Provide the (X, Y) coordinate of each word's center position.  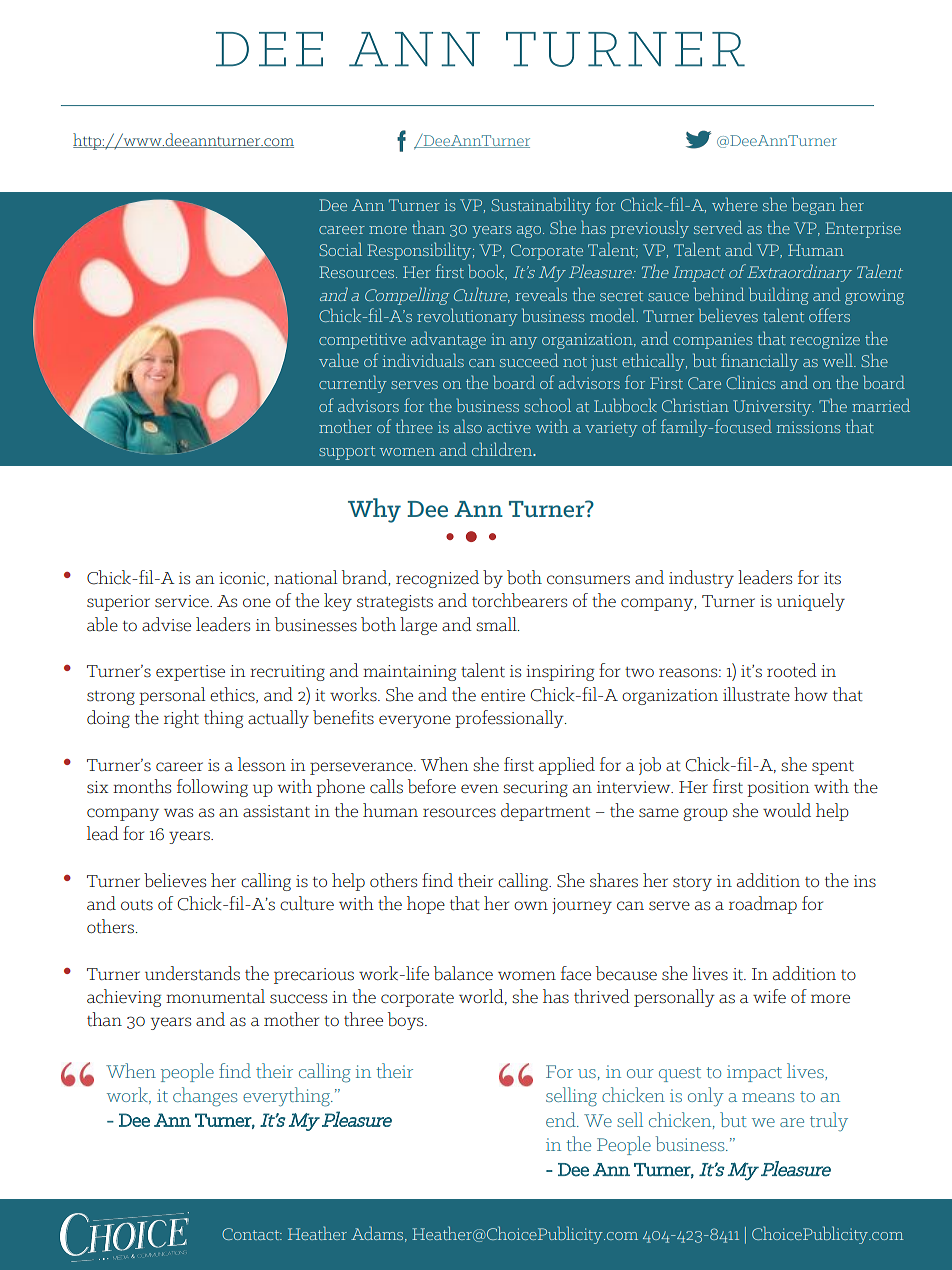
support (347, 453)
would (787, 810)
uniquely (811, 602)
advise (166, 624)
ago (529, 232)
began (813, 206)
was (178, 813)
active (509, 427)
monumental (215, 996)
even (480, 789)
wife (769, 996)
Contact (252, 1234)
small (497, 624)
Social (340, 249)
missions (808, 427)
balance (463, 973)
